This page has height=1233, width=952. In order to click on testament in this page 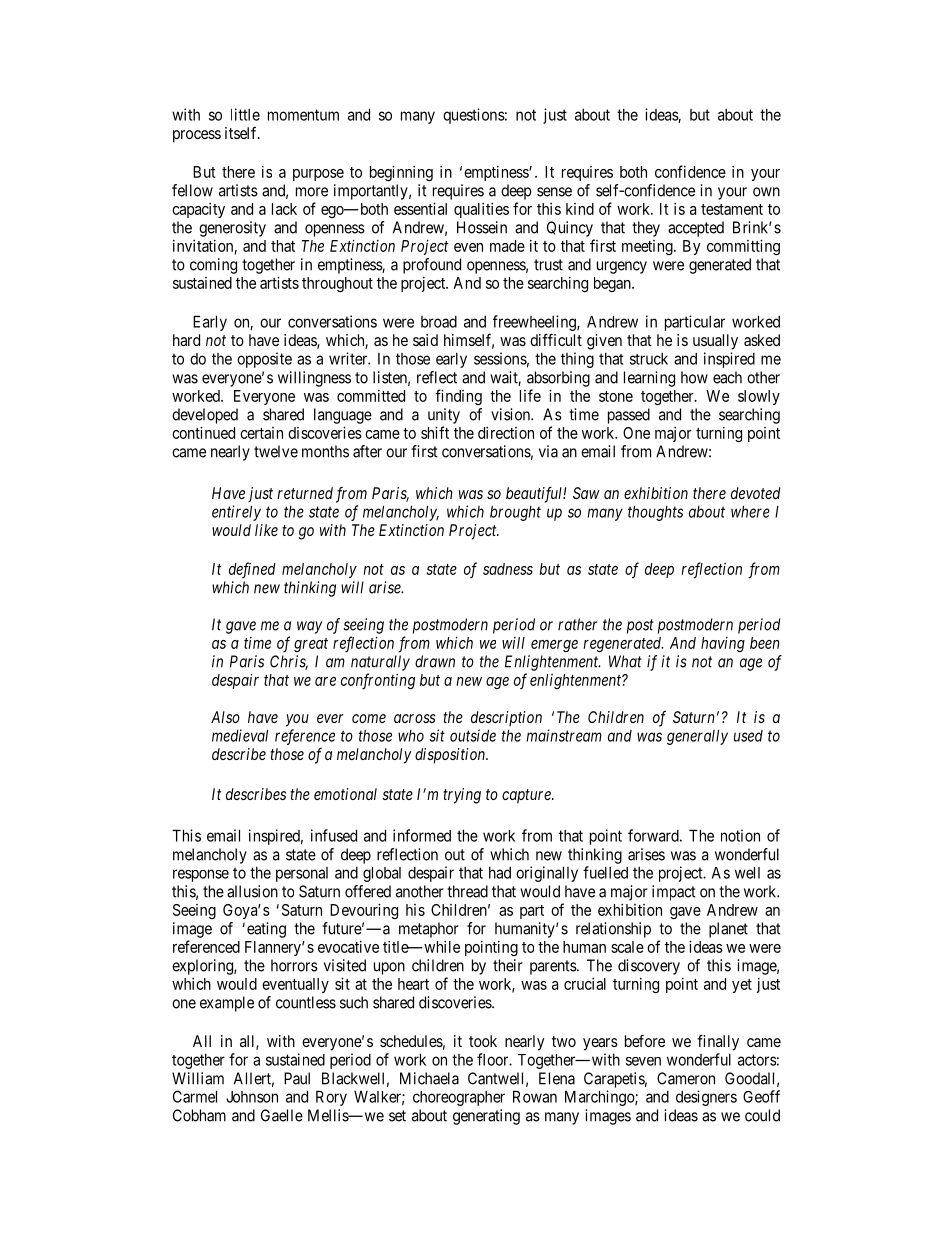, I will do `click(732, 209)`.
